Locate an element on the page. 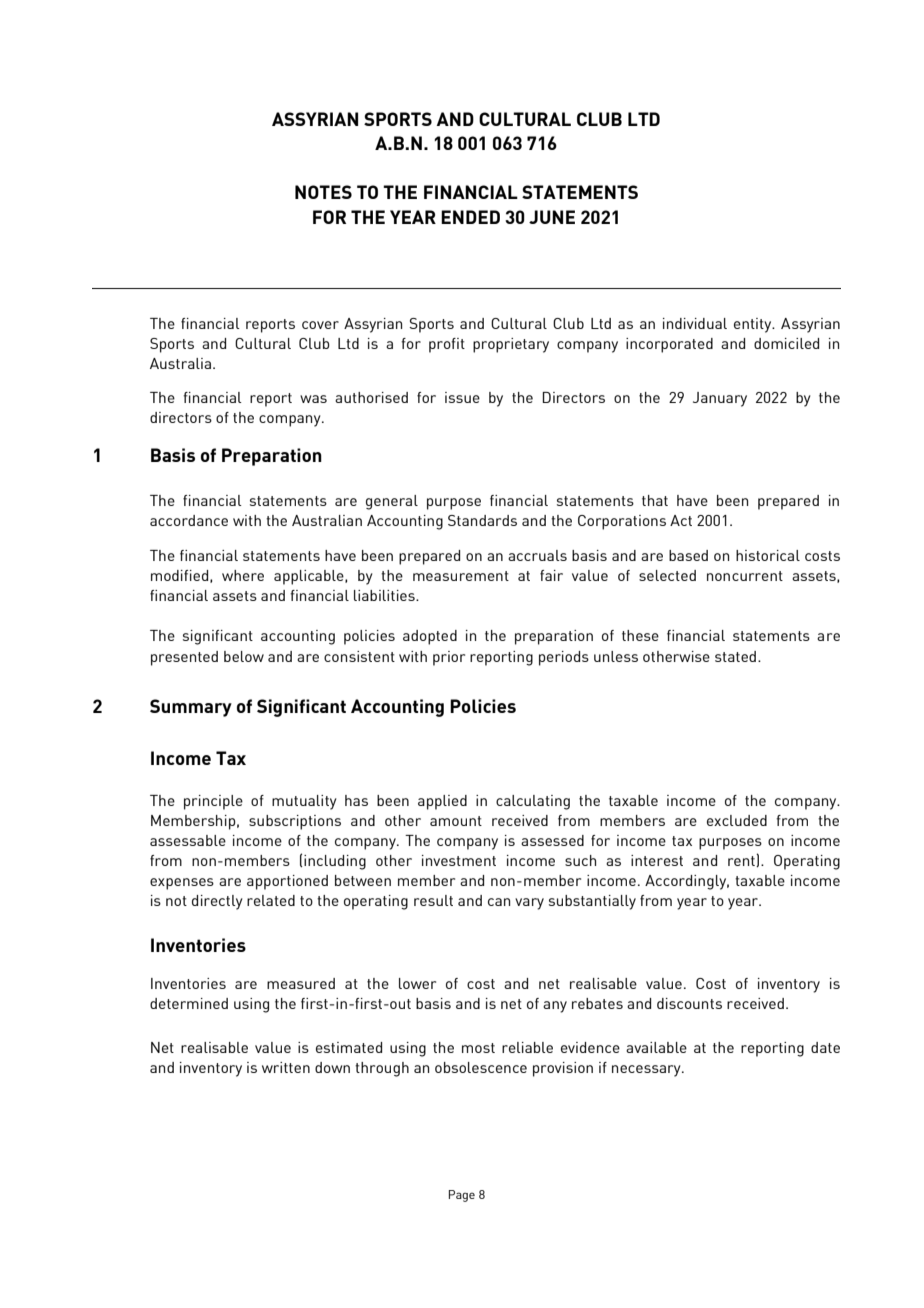  prior is located at coordinates (449, 658).
